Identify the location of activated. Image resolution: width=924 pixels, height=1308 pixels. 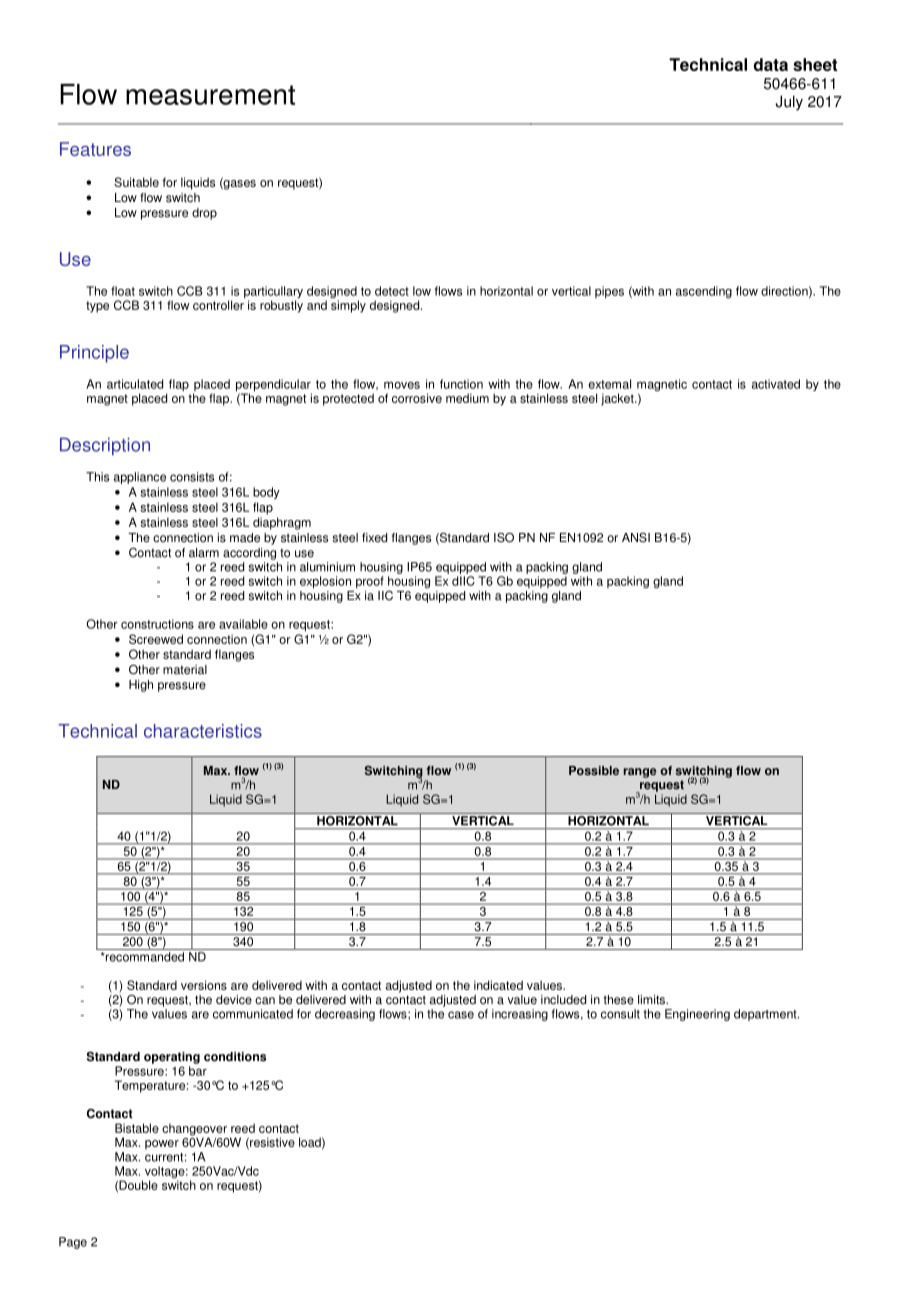
(776, 384).
